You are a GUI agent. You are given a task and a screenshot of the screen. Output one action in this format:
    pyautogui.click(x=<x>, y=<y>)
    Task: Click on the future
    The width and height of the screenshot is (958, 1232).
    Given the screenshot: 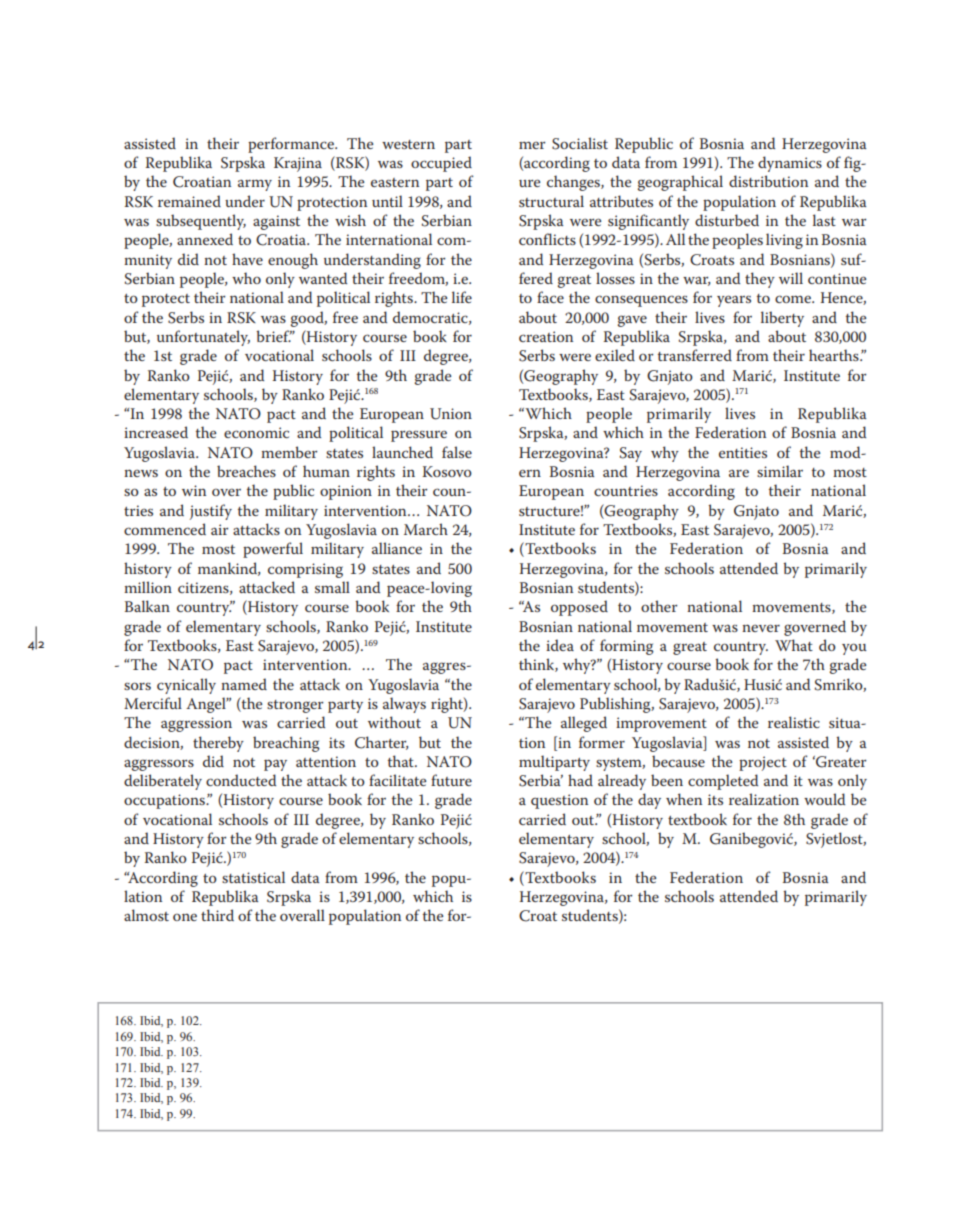 What is the action you would take?
    pyautogui.click(x=451, y=780)
